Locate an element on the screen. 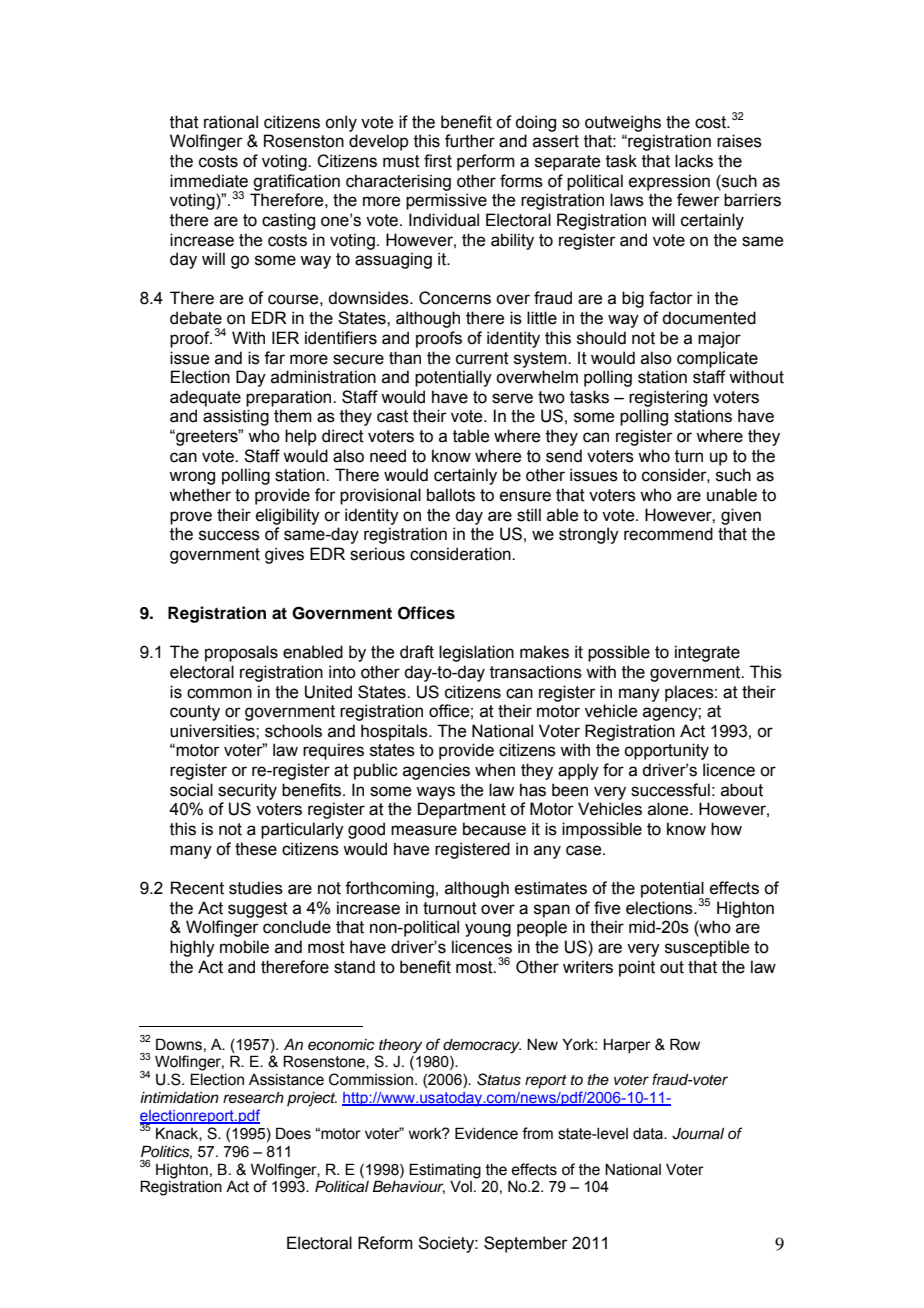  Does is located at coordinates (293, 1133).
